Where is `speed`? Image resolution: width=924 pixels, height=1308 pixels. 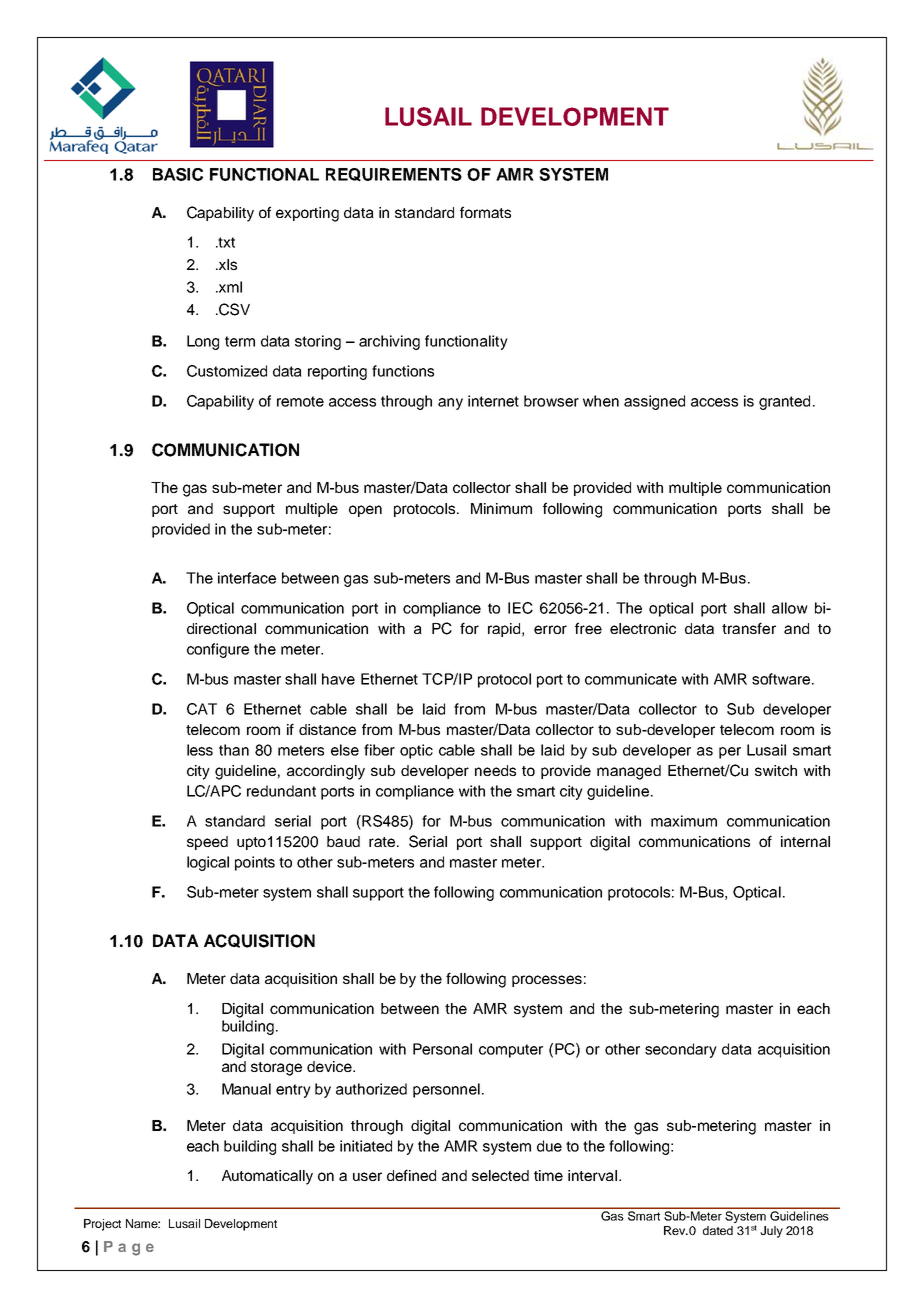 speed is located at coordinates (207, 843).
